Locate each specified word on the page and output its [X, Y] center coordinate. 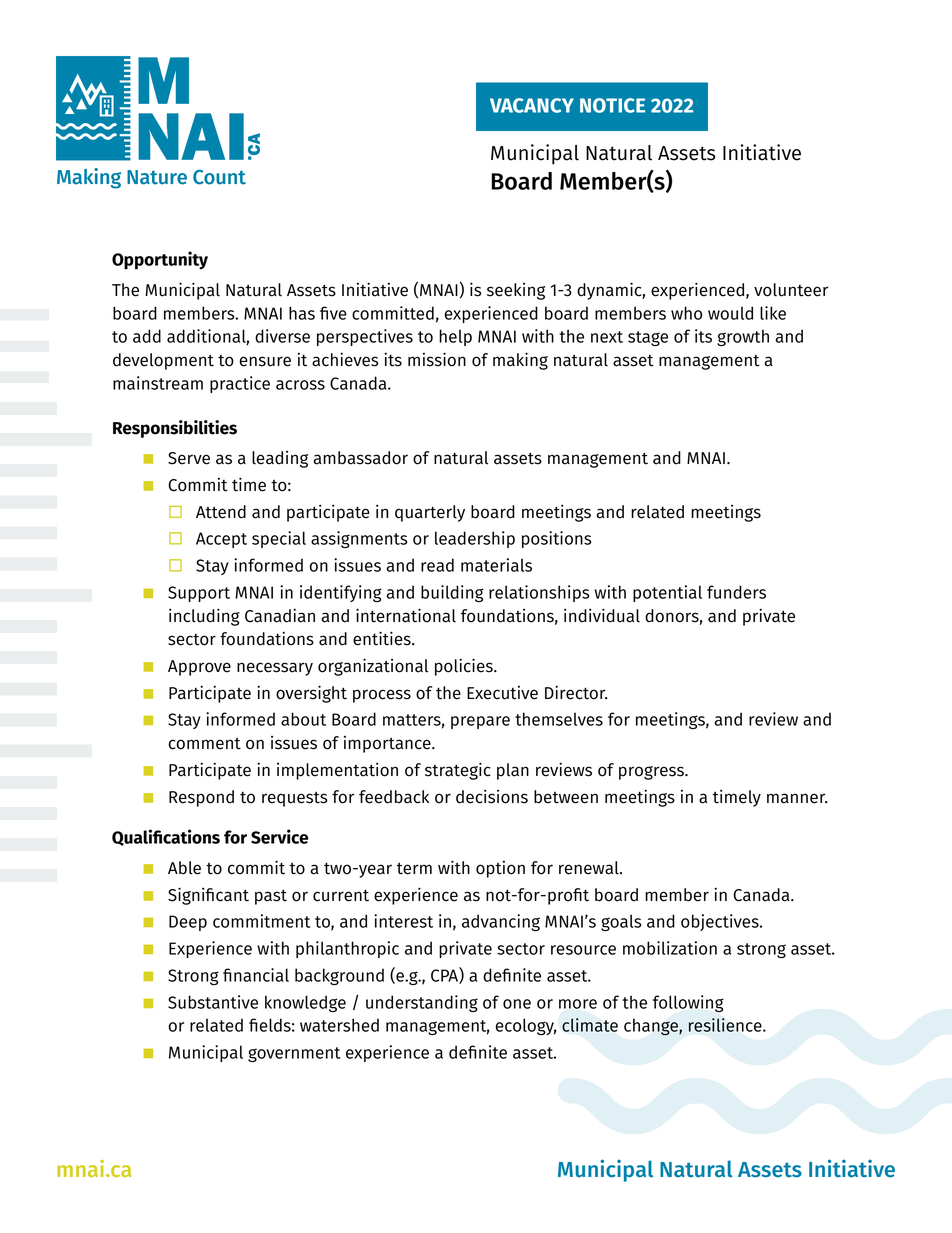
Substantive [213, 1002]
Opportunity [160, 260]
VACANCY [532, 105]
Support [199, 594]
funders [736, 592]
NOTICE [612, 105]
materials [496, 565]
